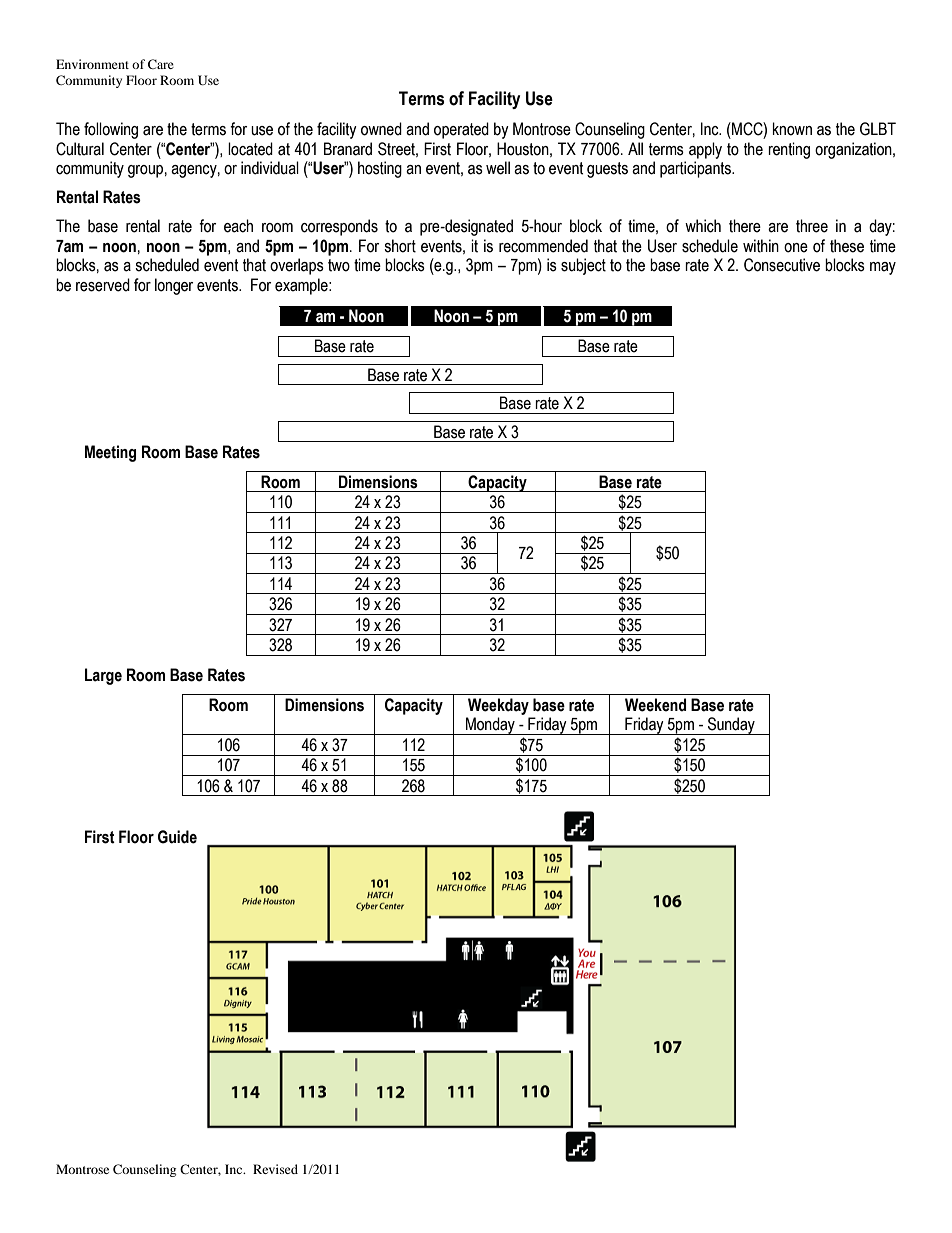  I want to click on Consecutive, so click(782, 265).
